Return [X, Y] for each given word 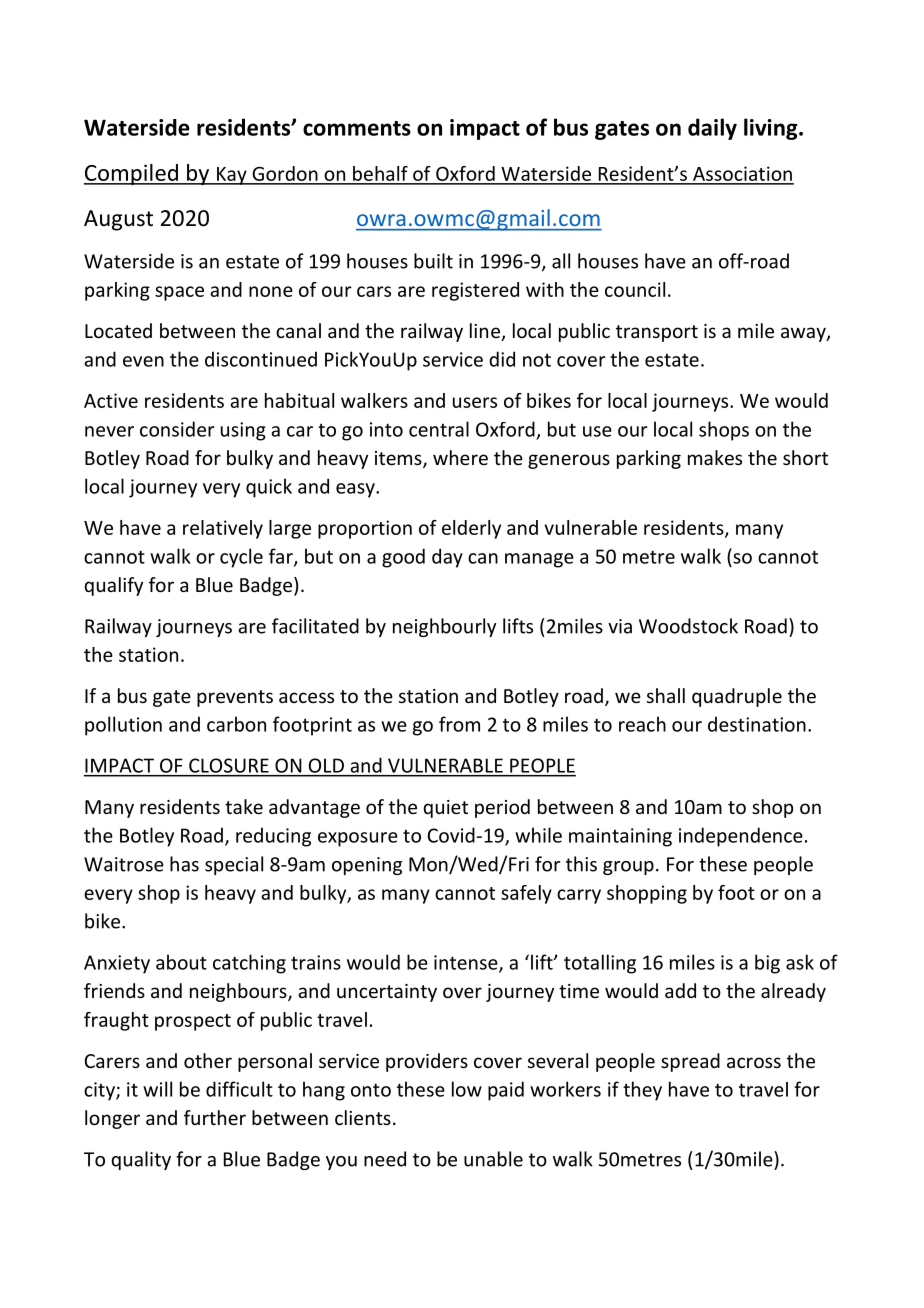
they [642, 1091]
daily [712, 129]
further [215, 1117]
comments [357, 128]
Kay [232, 176]
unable [493, 1159]
